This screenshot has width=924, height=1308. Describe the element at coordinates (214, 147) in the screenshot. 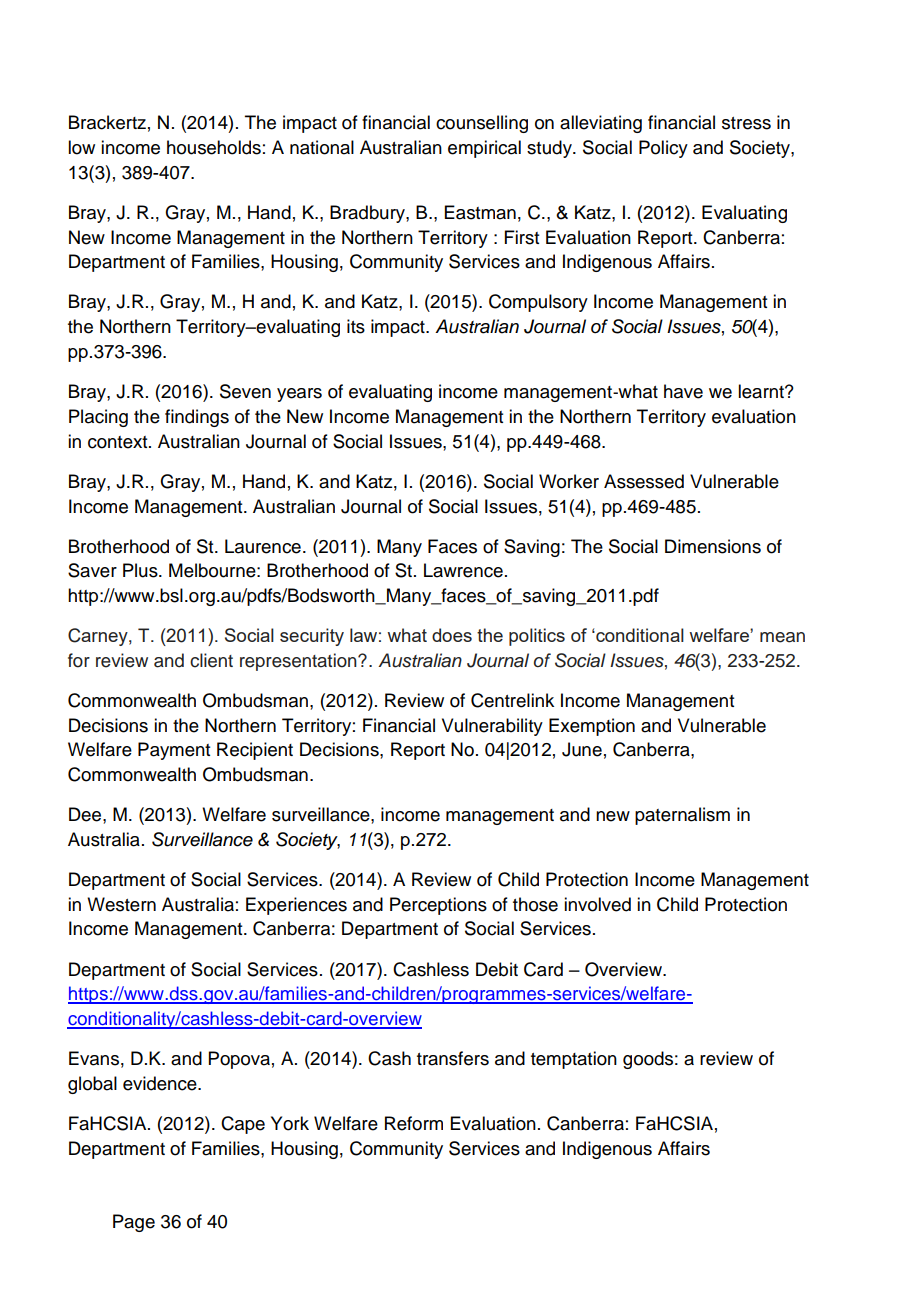

I see `households` at that location.
